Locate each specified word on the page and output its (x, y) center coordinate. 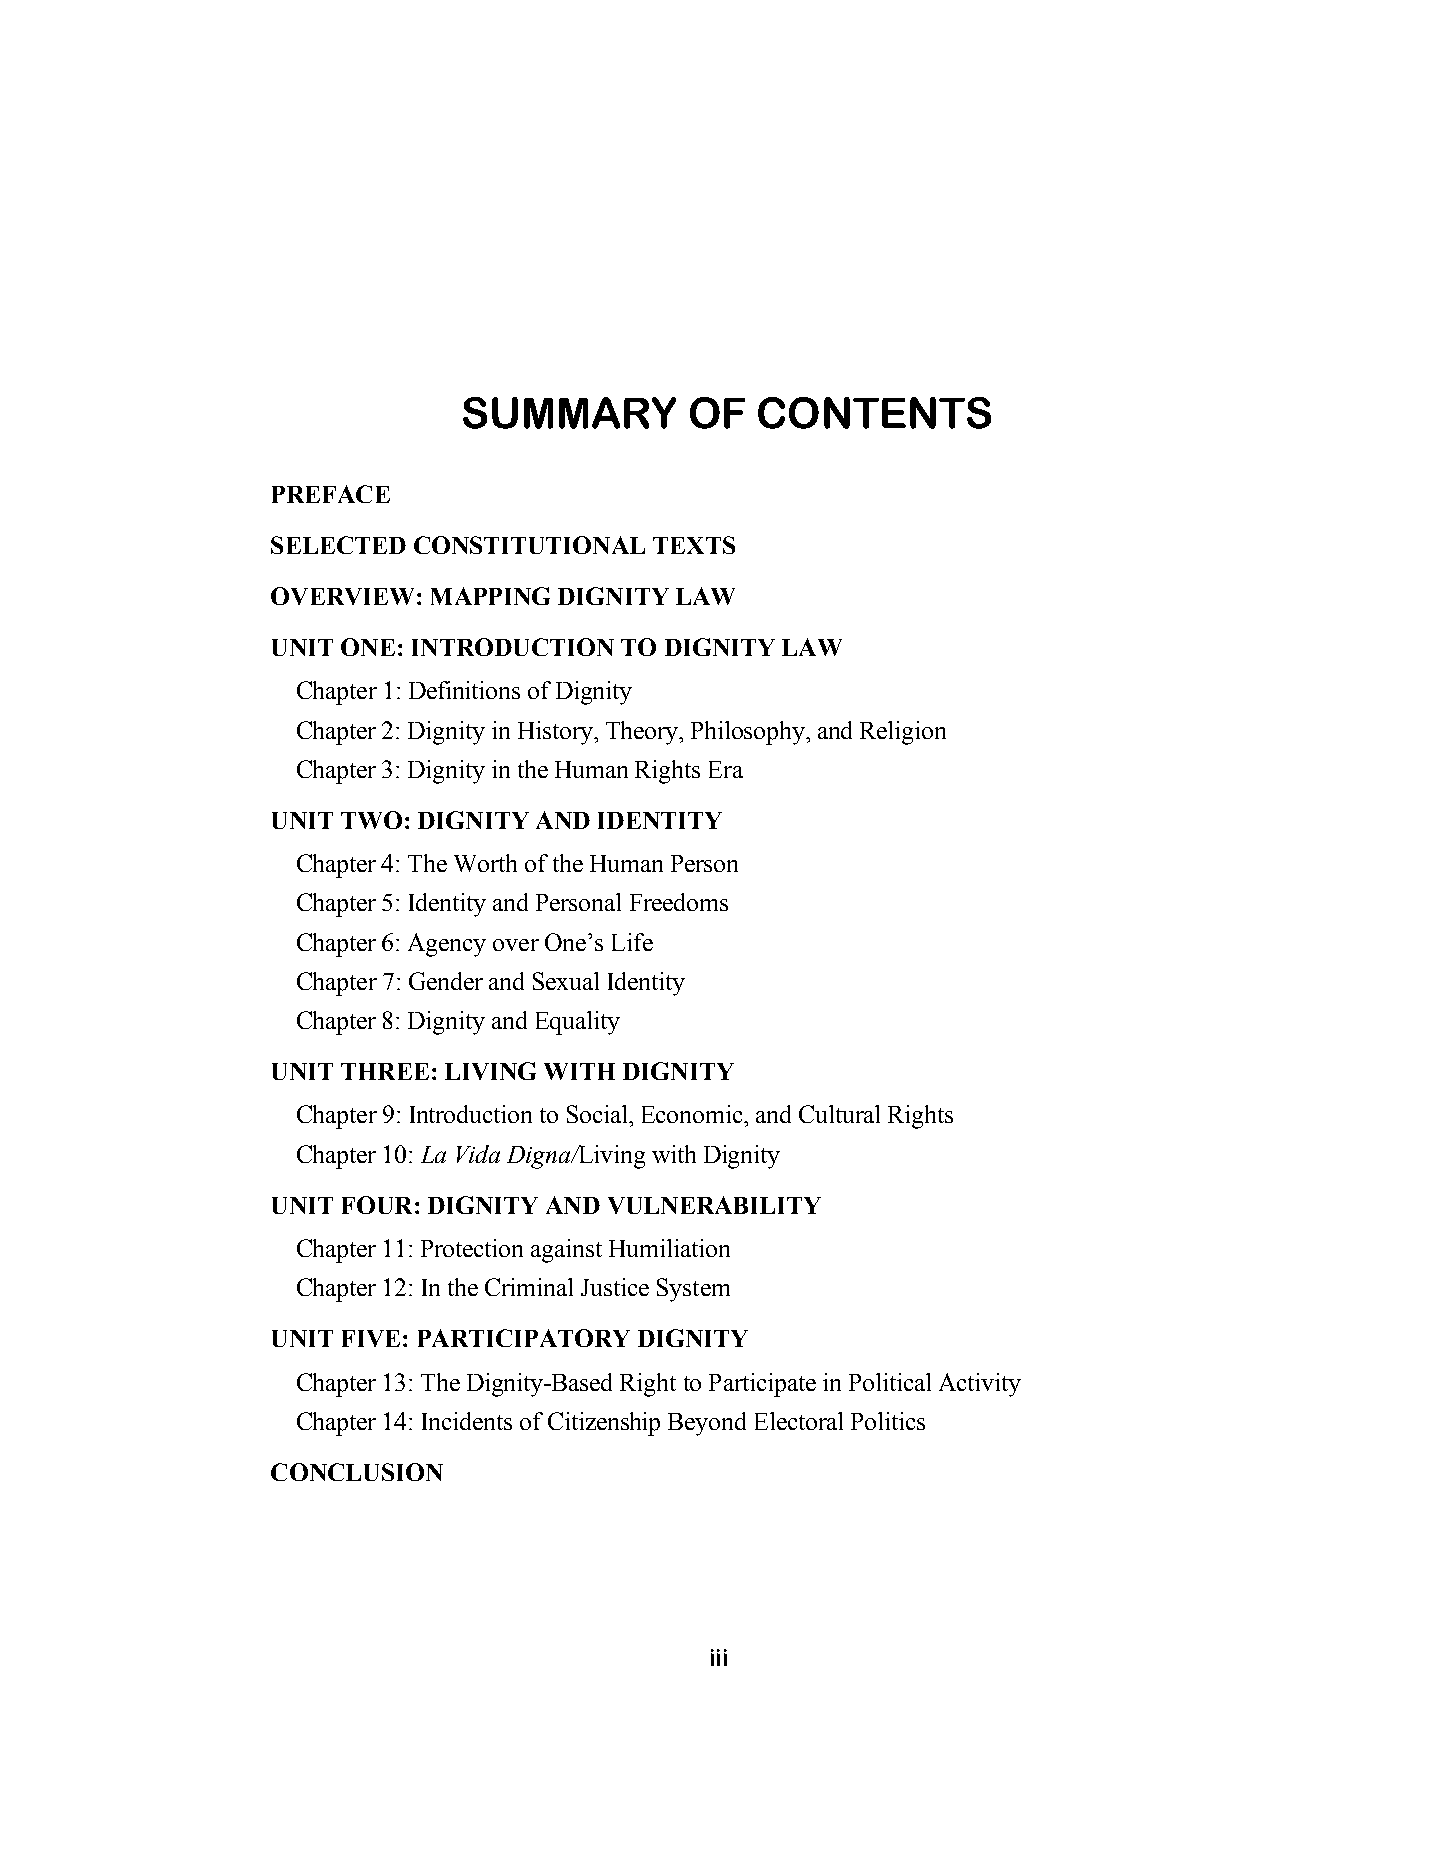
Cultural (839, 1114)
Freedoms (679, 902)
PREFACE (331, 494)
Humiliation (669, 1248)
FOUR (377, 1205)
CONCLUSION (357, 1472)
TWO (371, 820)
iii (719, 1657)
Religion (903, 733)
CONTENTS (874, 413)
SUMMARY (569, 413)
